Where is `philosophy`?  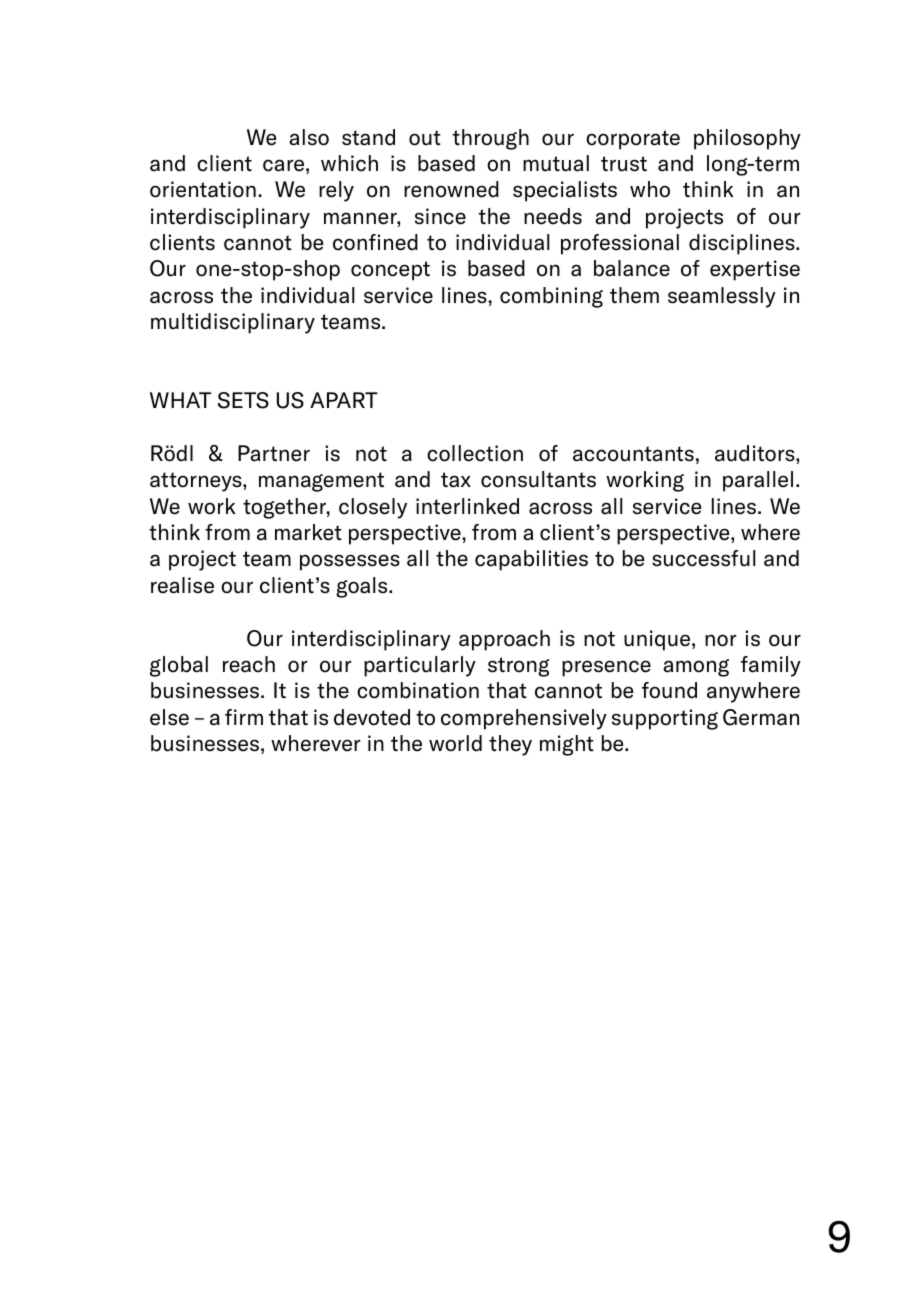 philosophy is located at coordinates (747, 139).
